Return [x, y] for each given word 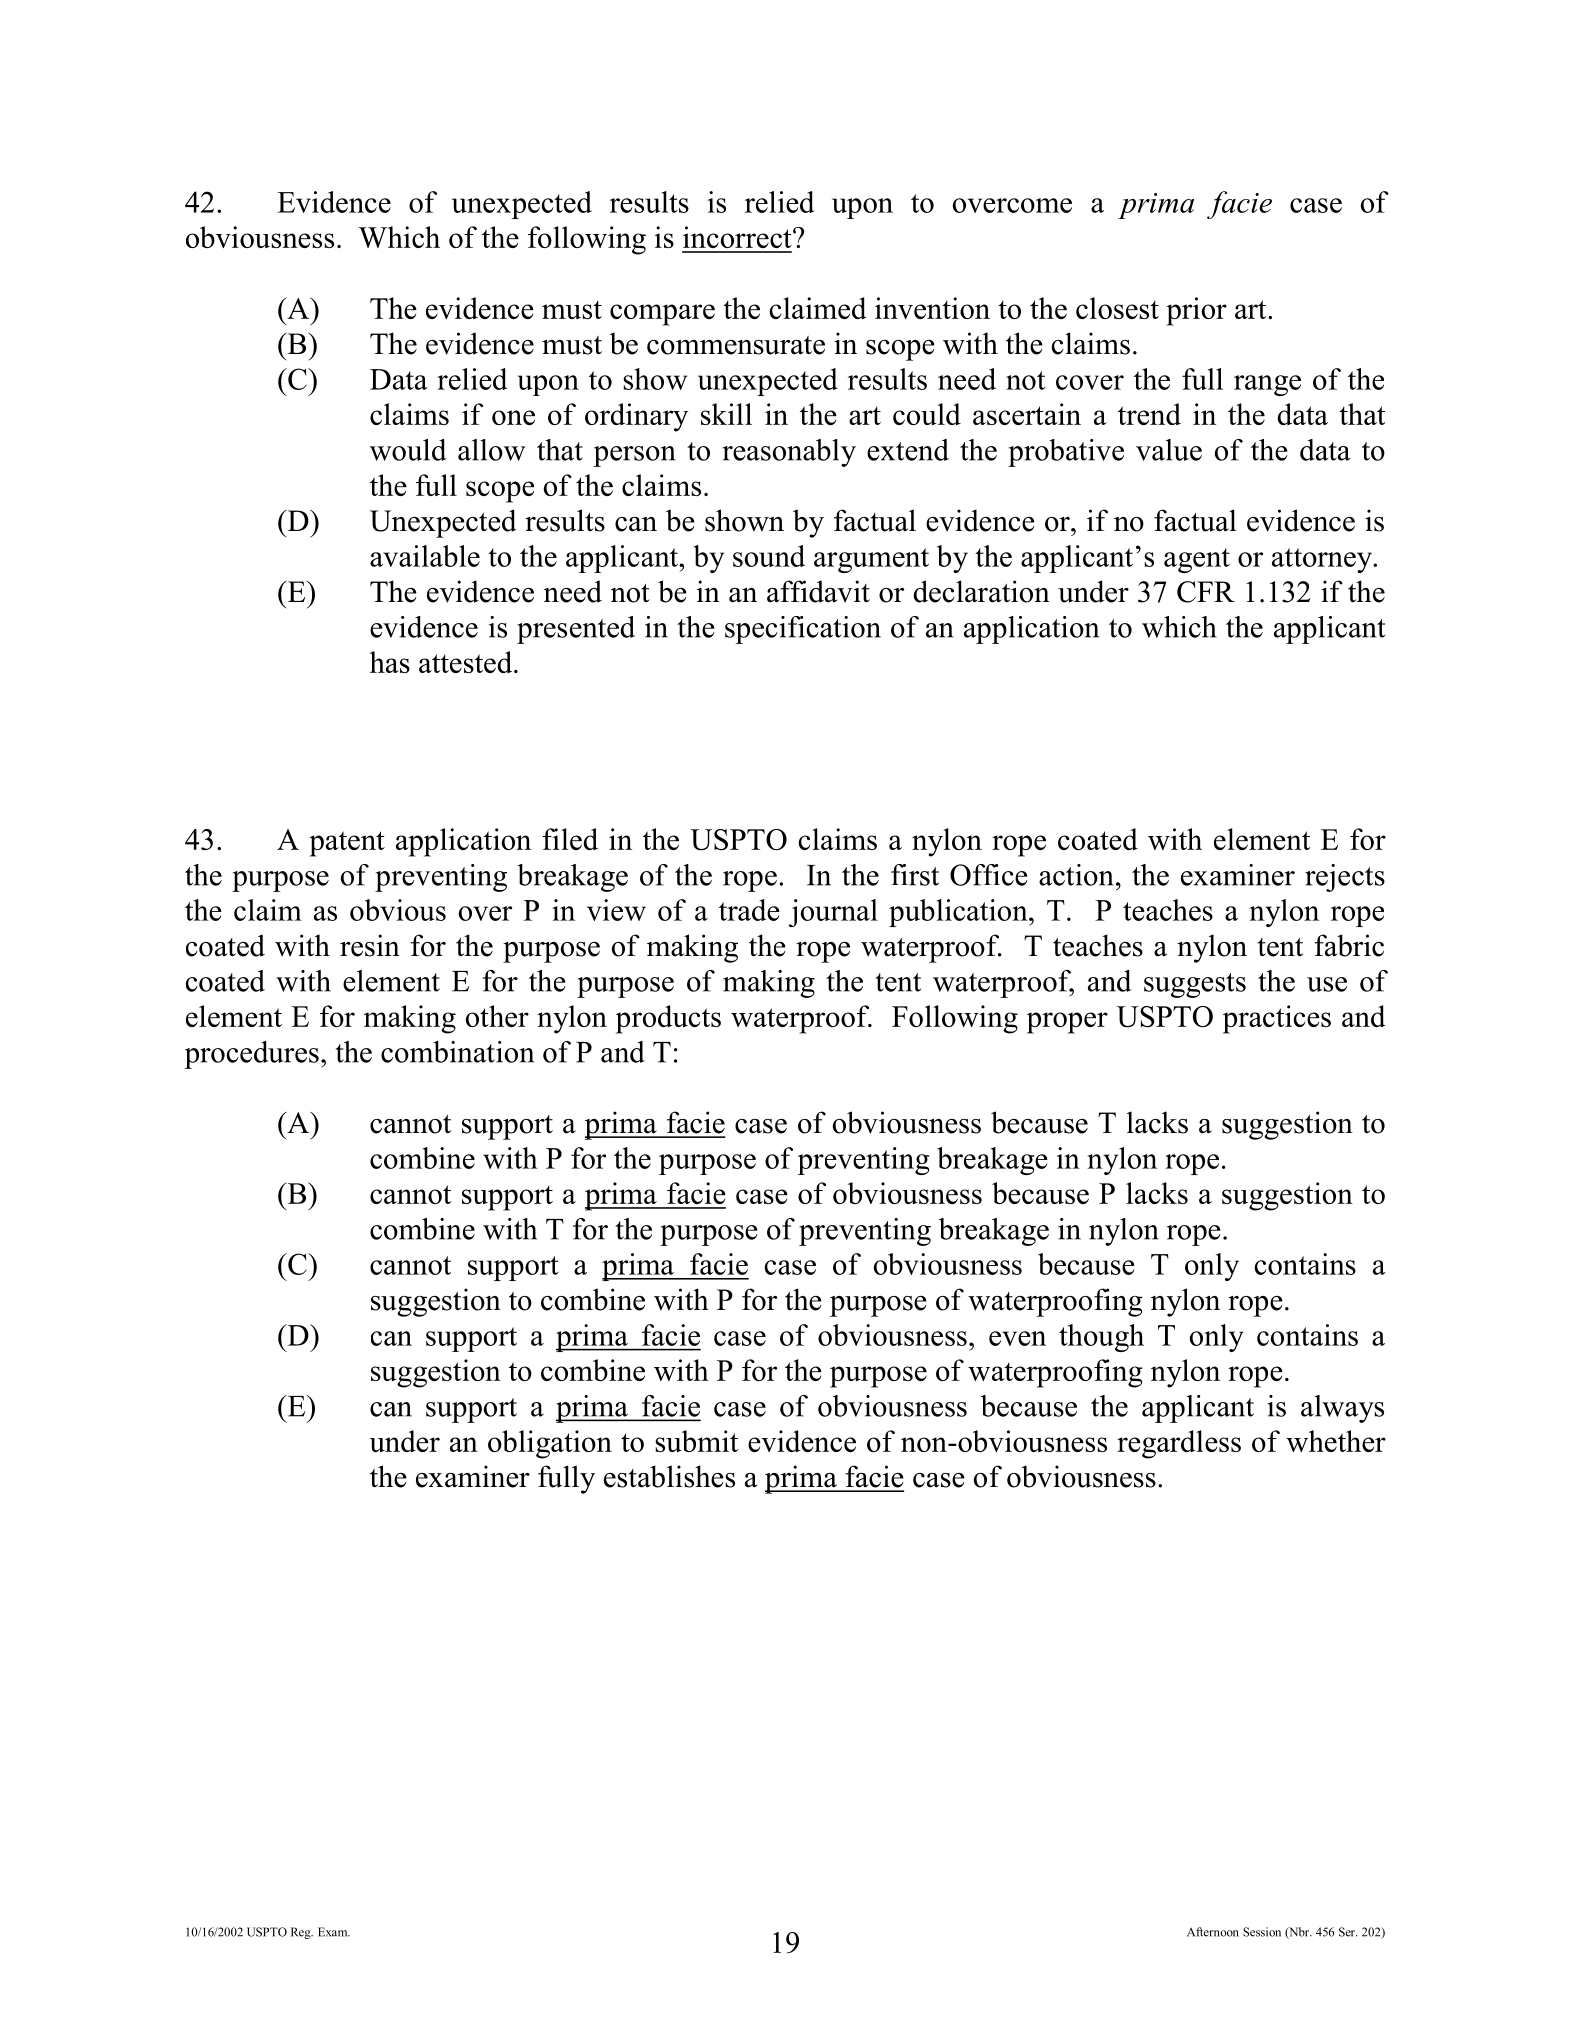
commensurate [736, 345]
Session [1262, 1932]
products [668, 1019]
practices [1277, 1019]
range [1267, 385]
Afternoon [1213, 1932]
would [408, 450]
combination [457, 1052]
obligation [550, 1444]
